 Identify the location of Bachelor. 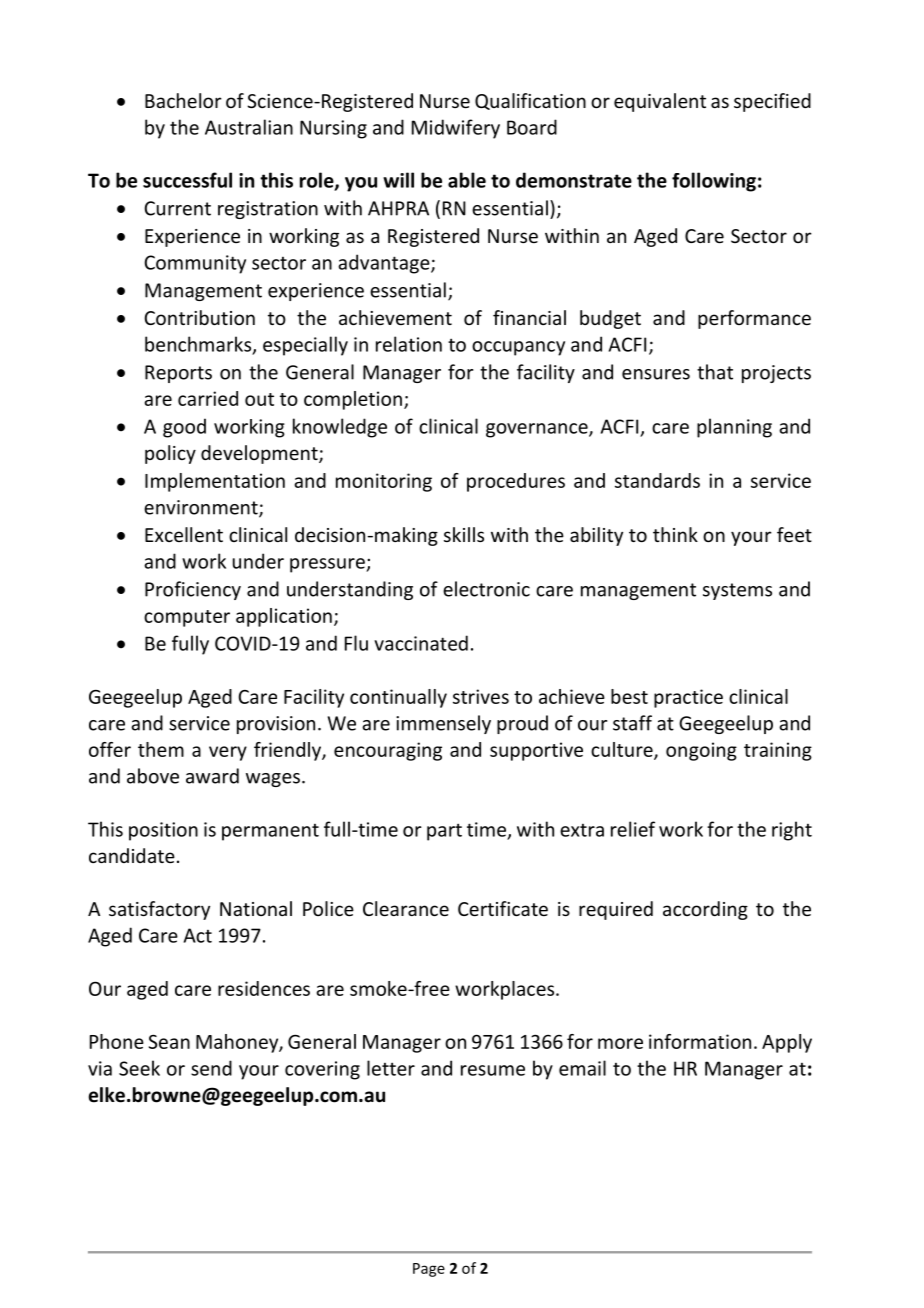
(183, 100).
